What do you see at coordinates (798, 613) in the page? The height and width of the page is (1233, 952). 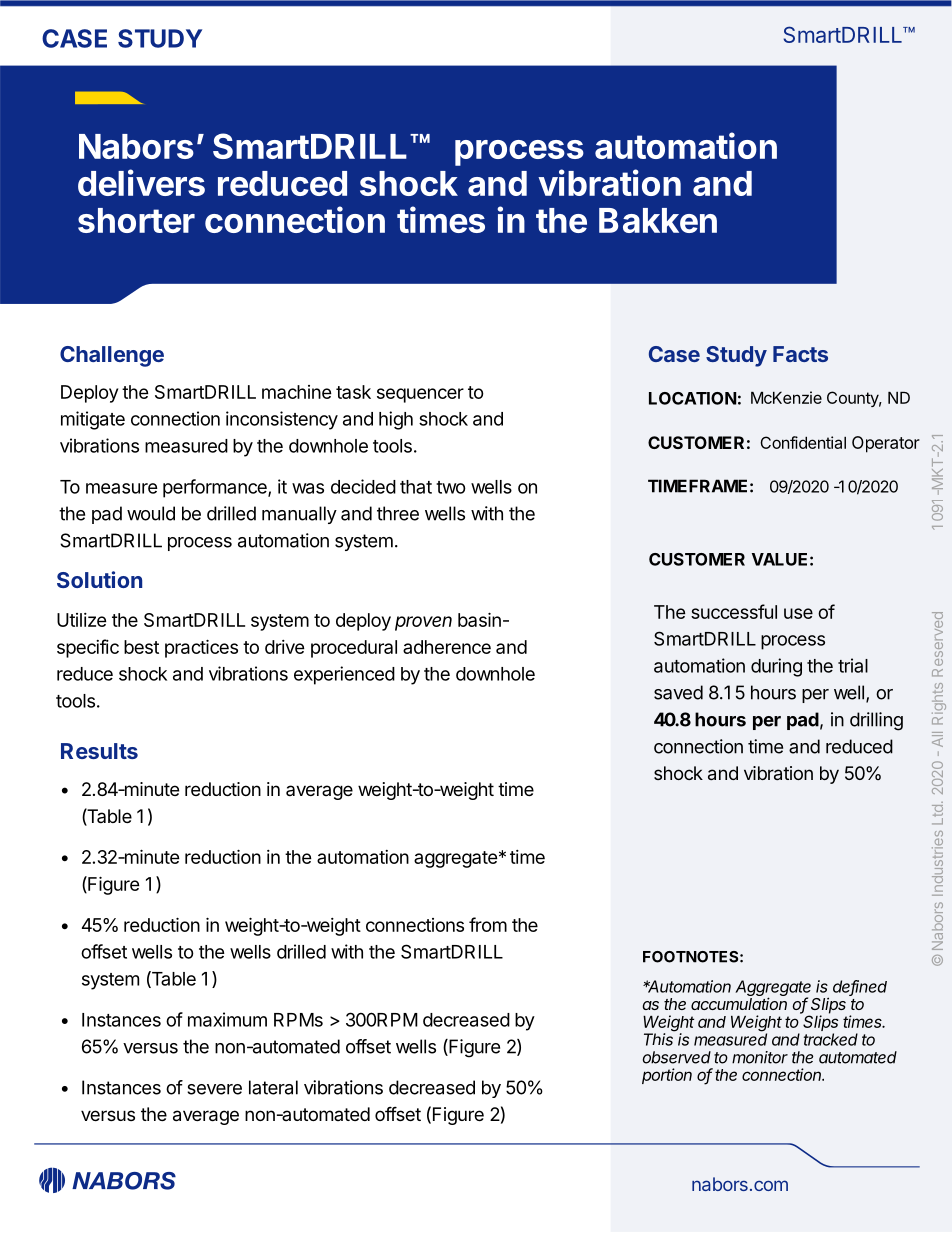 I see `use` at bounding box center [798, 613].
